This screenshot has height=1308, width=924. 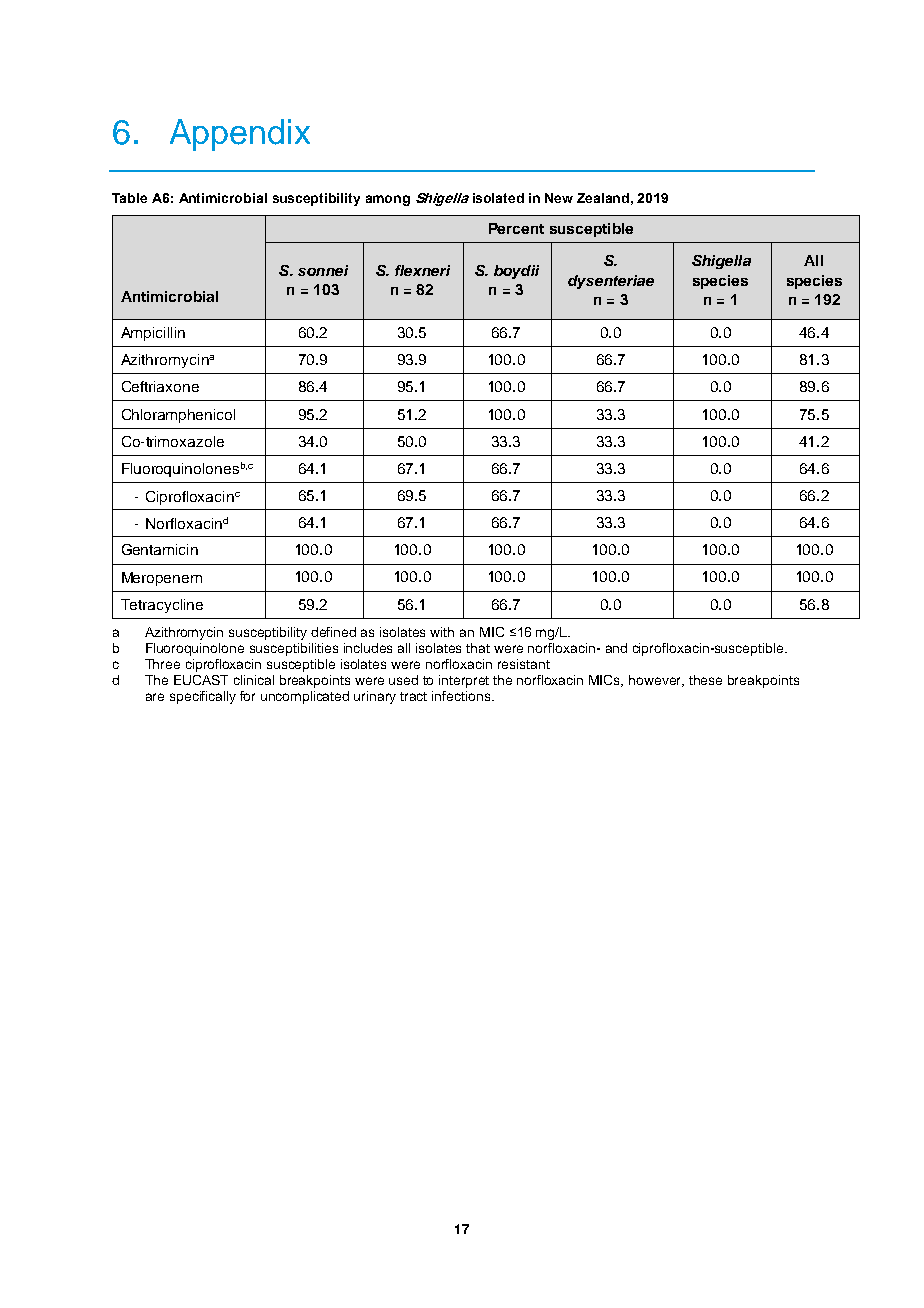 I want to click on used, so click(x=403, y=680).
